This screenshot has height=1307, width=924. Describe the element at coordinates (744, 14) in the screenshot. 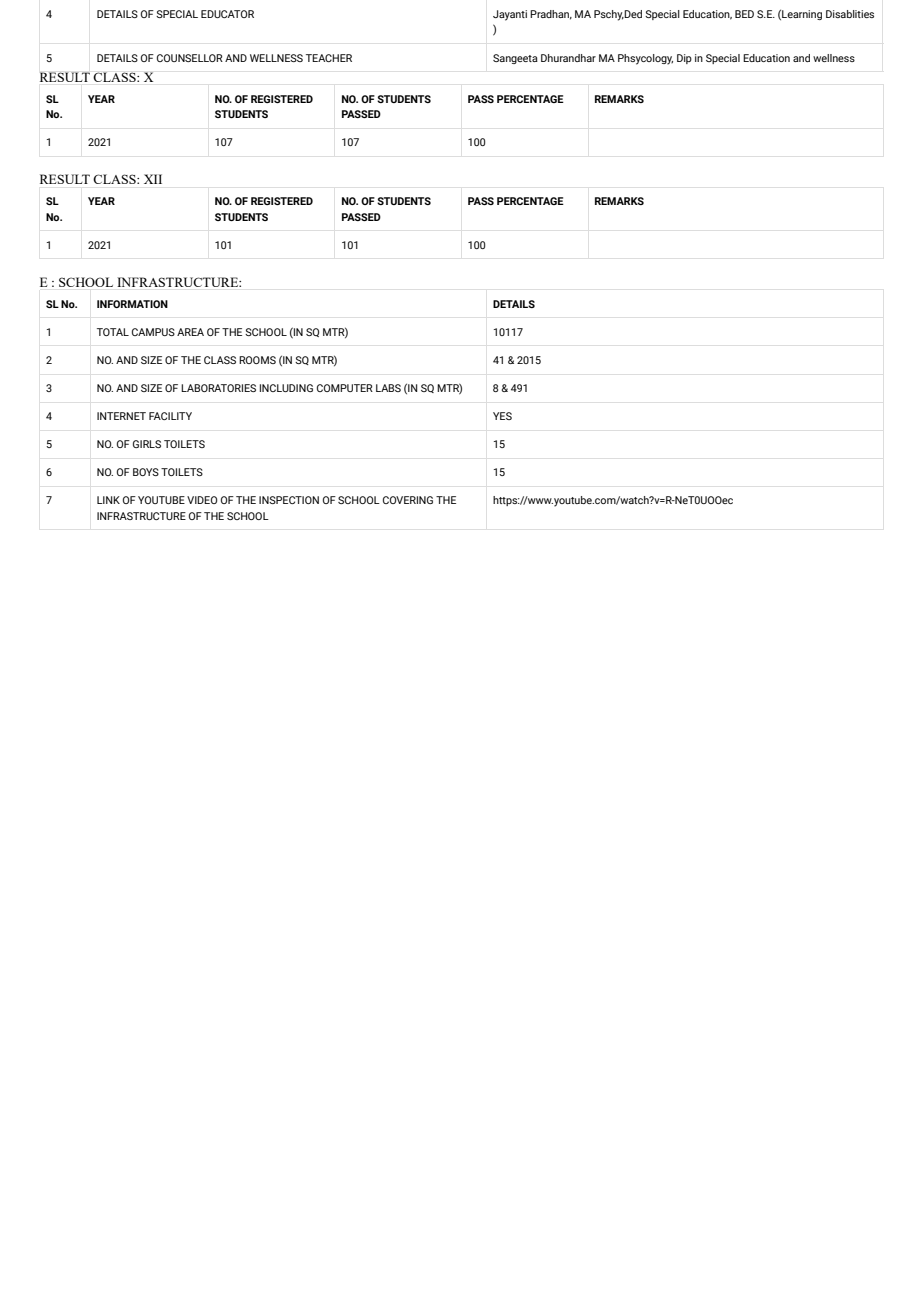

I see `BED` at that location.
